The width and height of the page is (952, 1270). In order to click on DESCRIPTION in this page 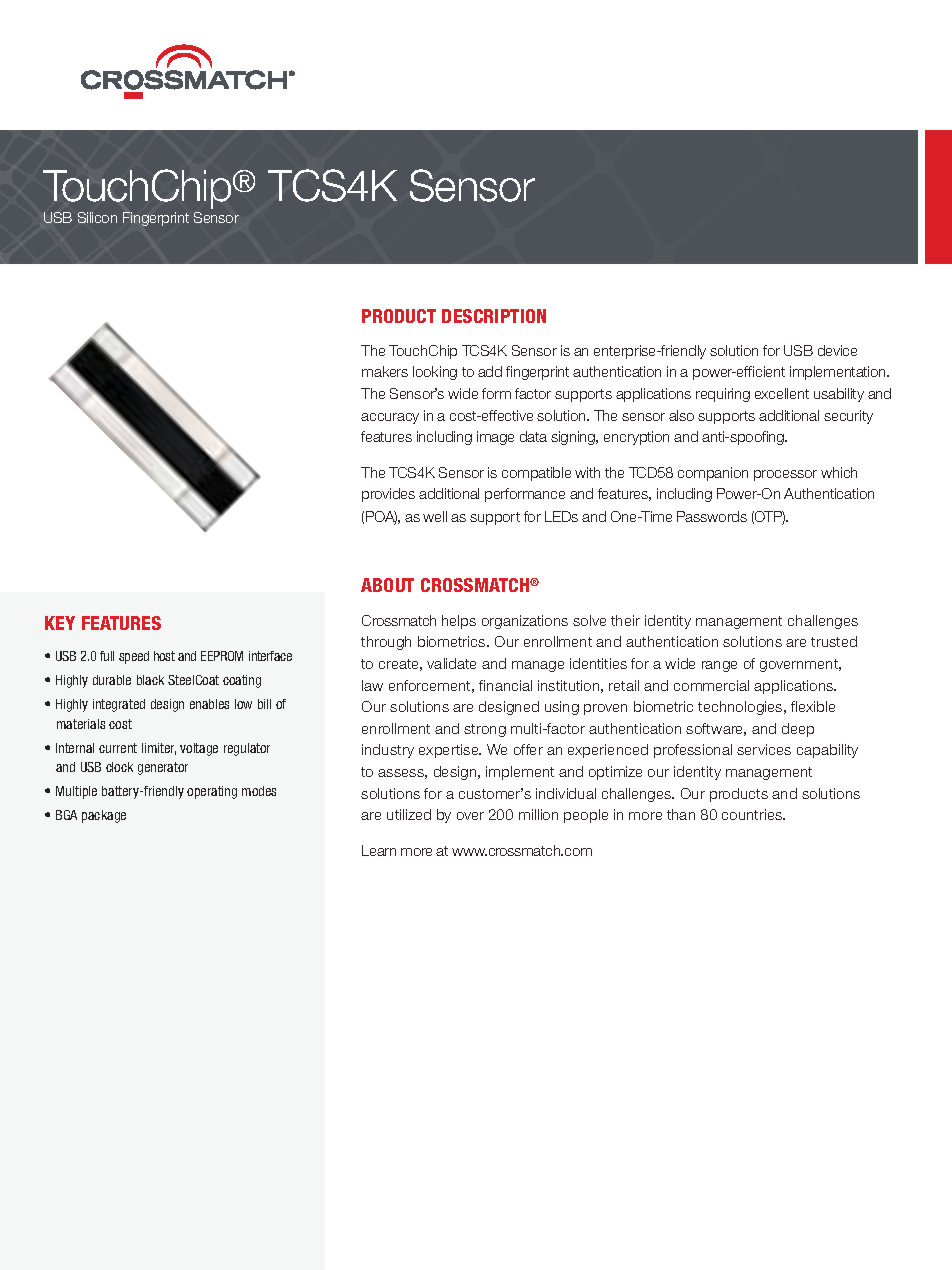, I will do `click(494, 316)`.
